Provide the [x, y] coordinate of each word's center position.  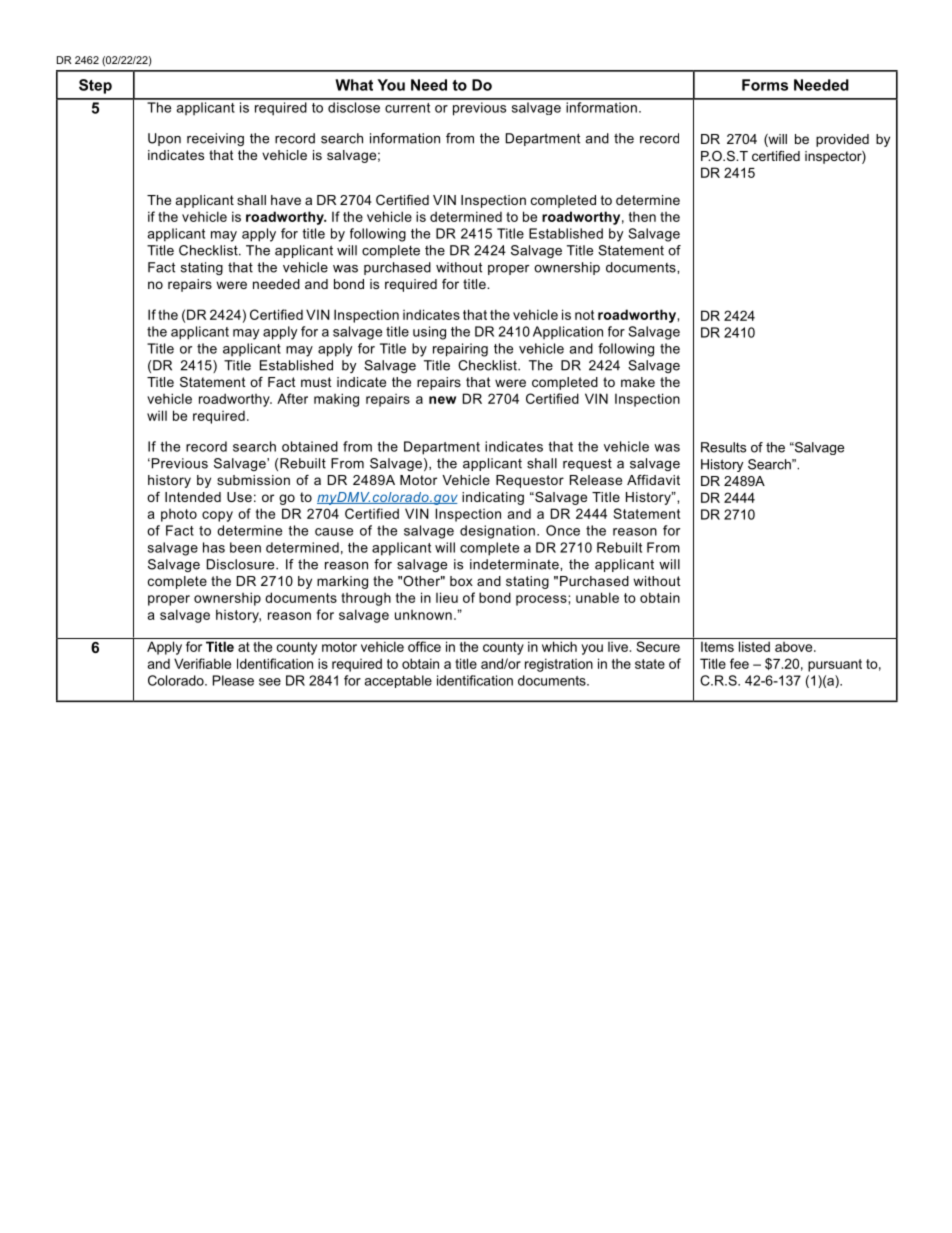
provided [842, 140]
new [442, 400]
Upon [164, 139]
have [286, 200]
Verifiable [202, 663]
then [642, 217]
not [584, 315]
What [354, 85]
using [429, 333]
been [245, 547]
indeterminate [515, 564]
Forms [765, 85]
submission [253, 480]
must [316, 382]
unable [597, 597]
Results [723, 447]
